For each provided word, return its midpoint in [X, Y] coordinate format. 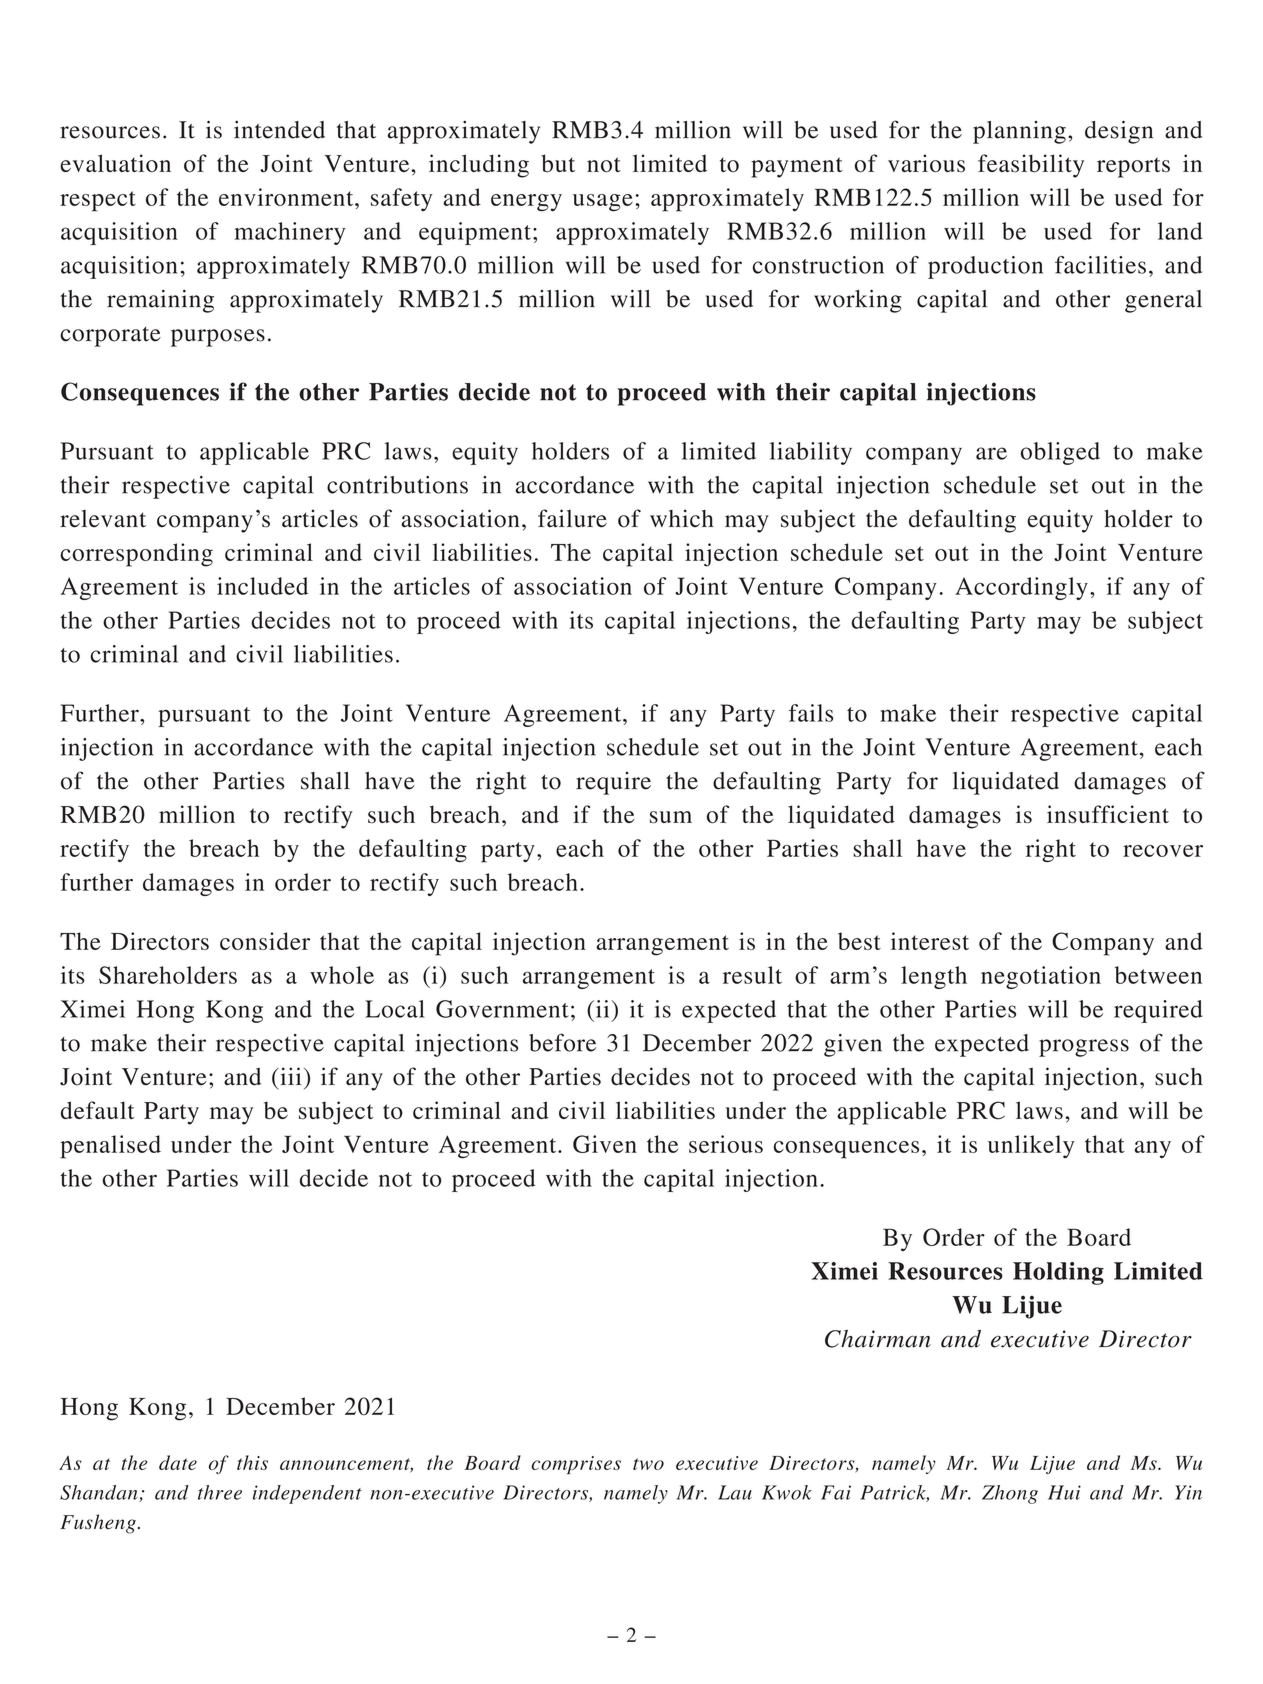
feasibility [1031, 166]
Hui [1064, 1492]
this [252, 1462]
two [648, 1464]
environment [287, 197]
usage [603, 203]
